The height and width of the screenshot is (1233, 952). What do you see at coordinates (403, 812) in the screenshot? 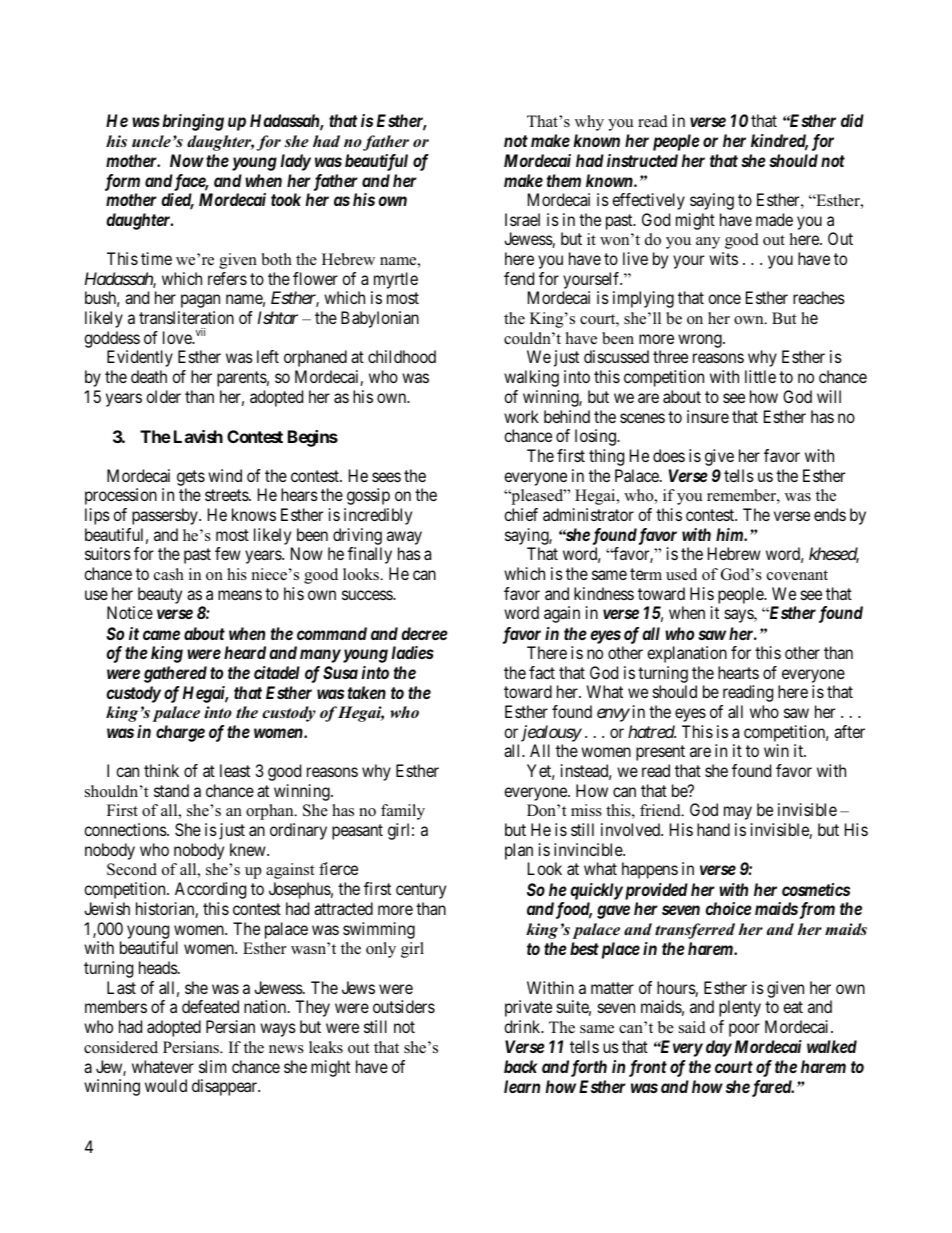
I see `family` at bounding box center [403, 812].
